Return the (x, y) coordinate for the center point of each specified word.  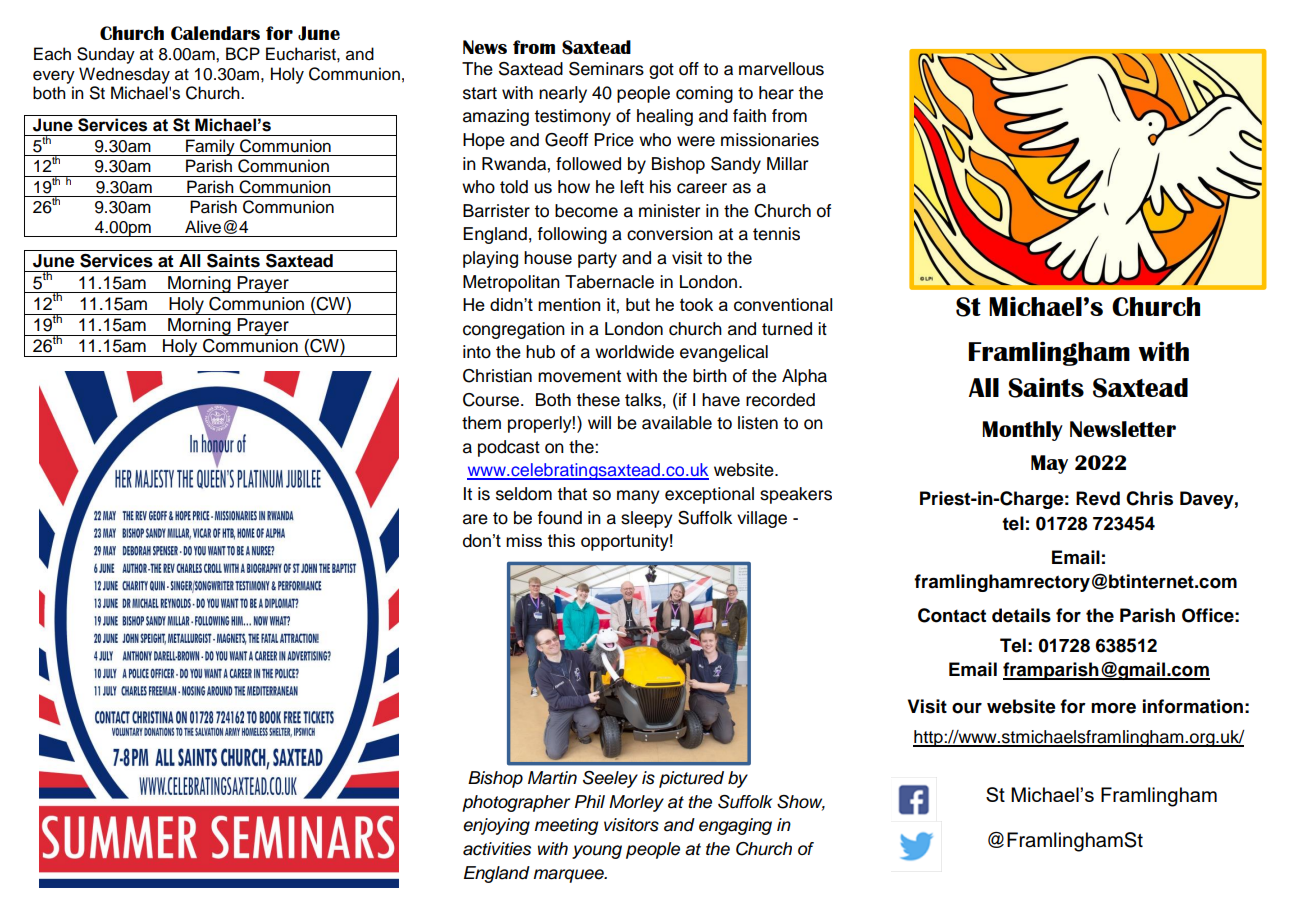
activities (497, 849)
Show (801, 803)
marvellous (781, 69)
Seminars (606, 69)
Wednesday (124, 75)
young (597, 852)
